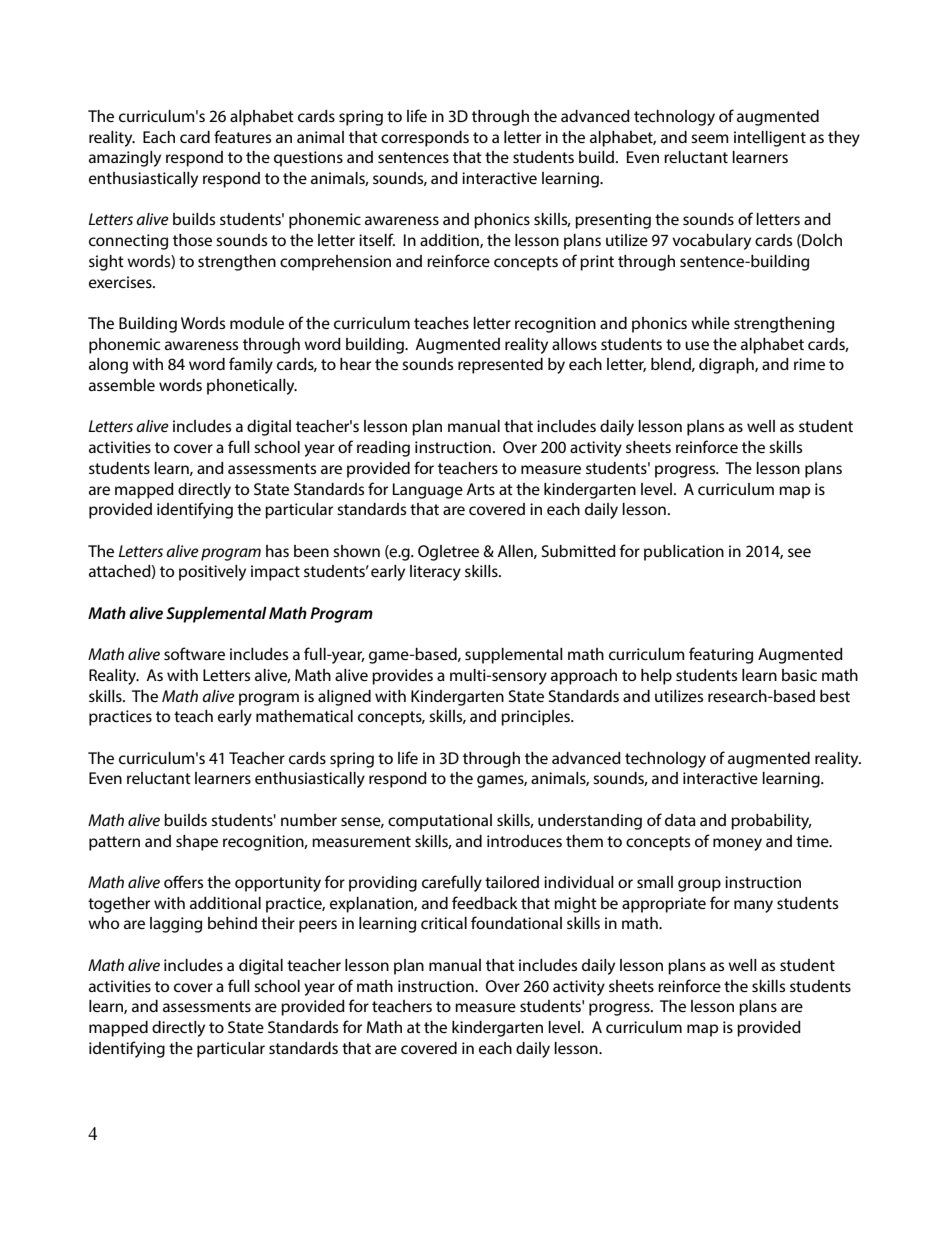  What do you see at coordinates (753, 906) in the image?
I see `many` at bounding box center [753, 906].
